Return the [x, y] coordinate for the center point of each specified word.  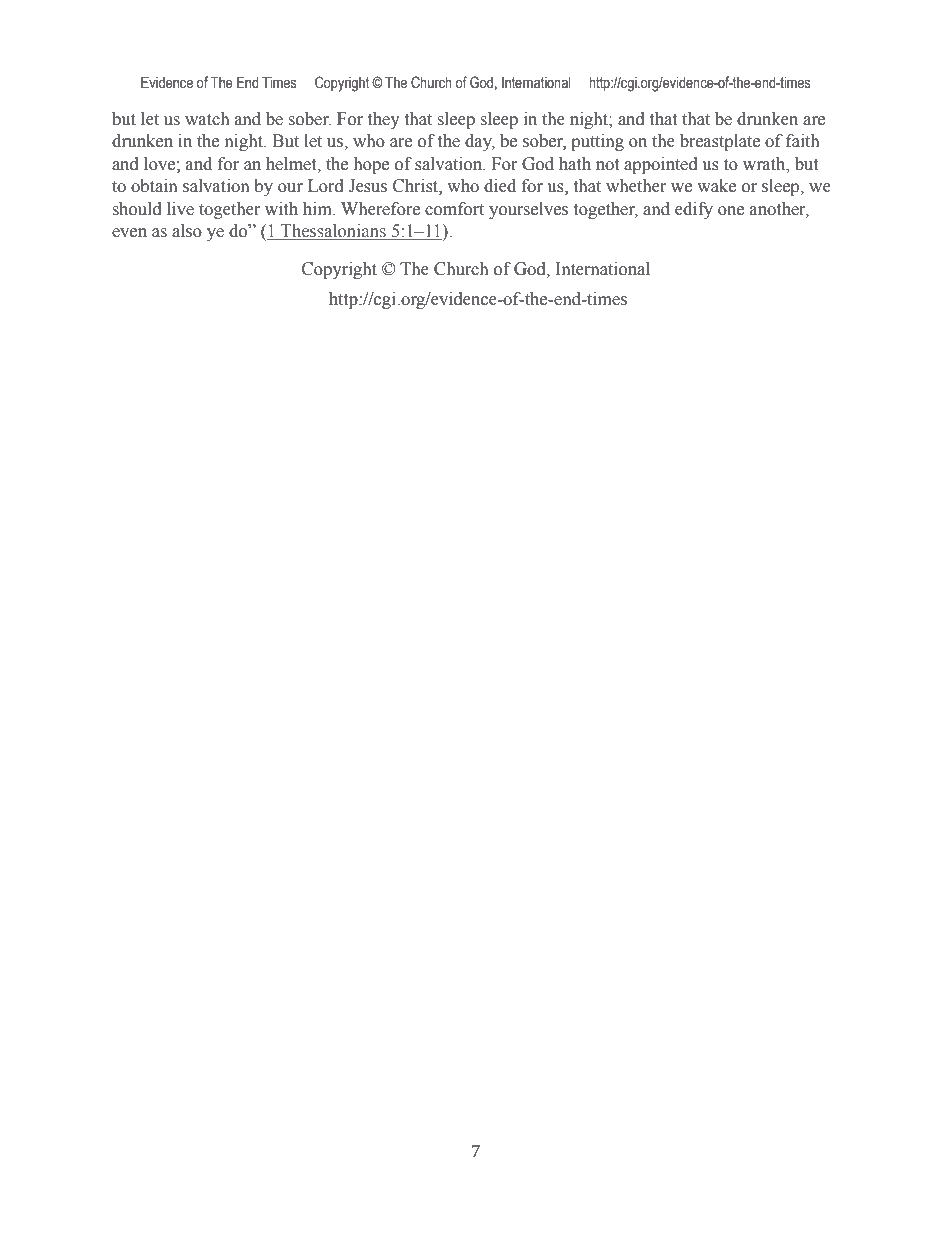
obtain [154, 186]
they [384, 120]
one [731, 211]
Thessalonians [333, 232]
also [187, 231]
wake [716, 186]
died [500, 186]
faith [802, 141]
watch [207, 119]
